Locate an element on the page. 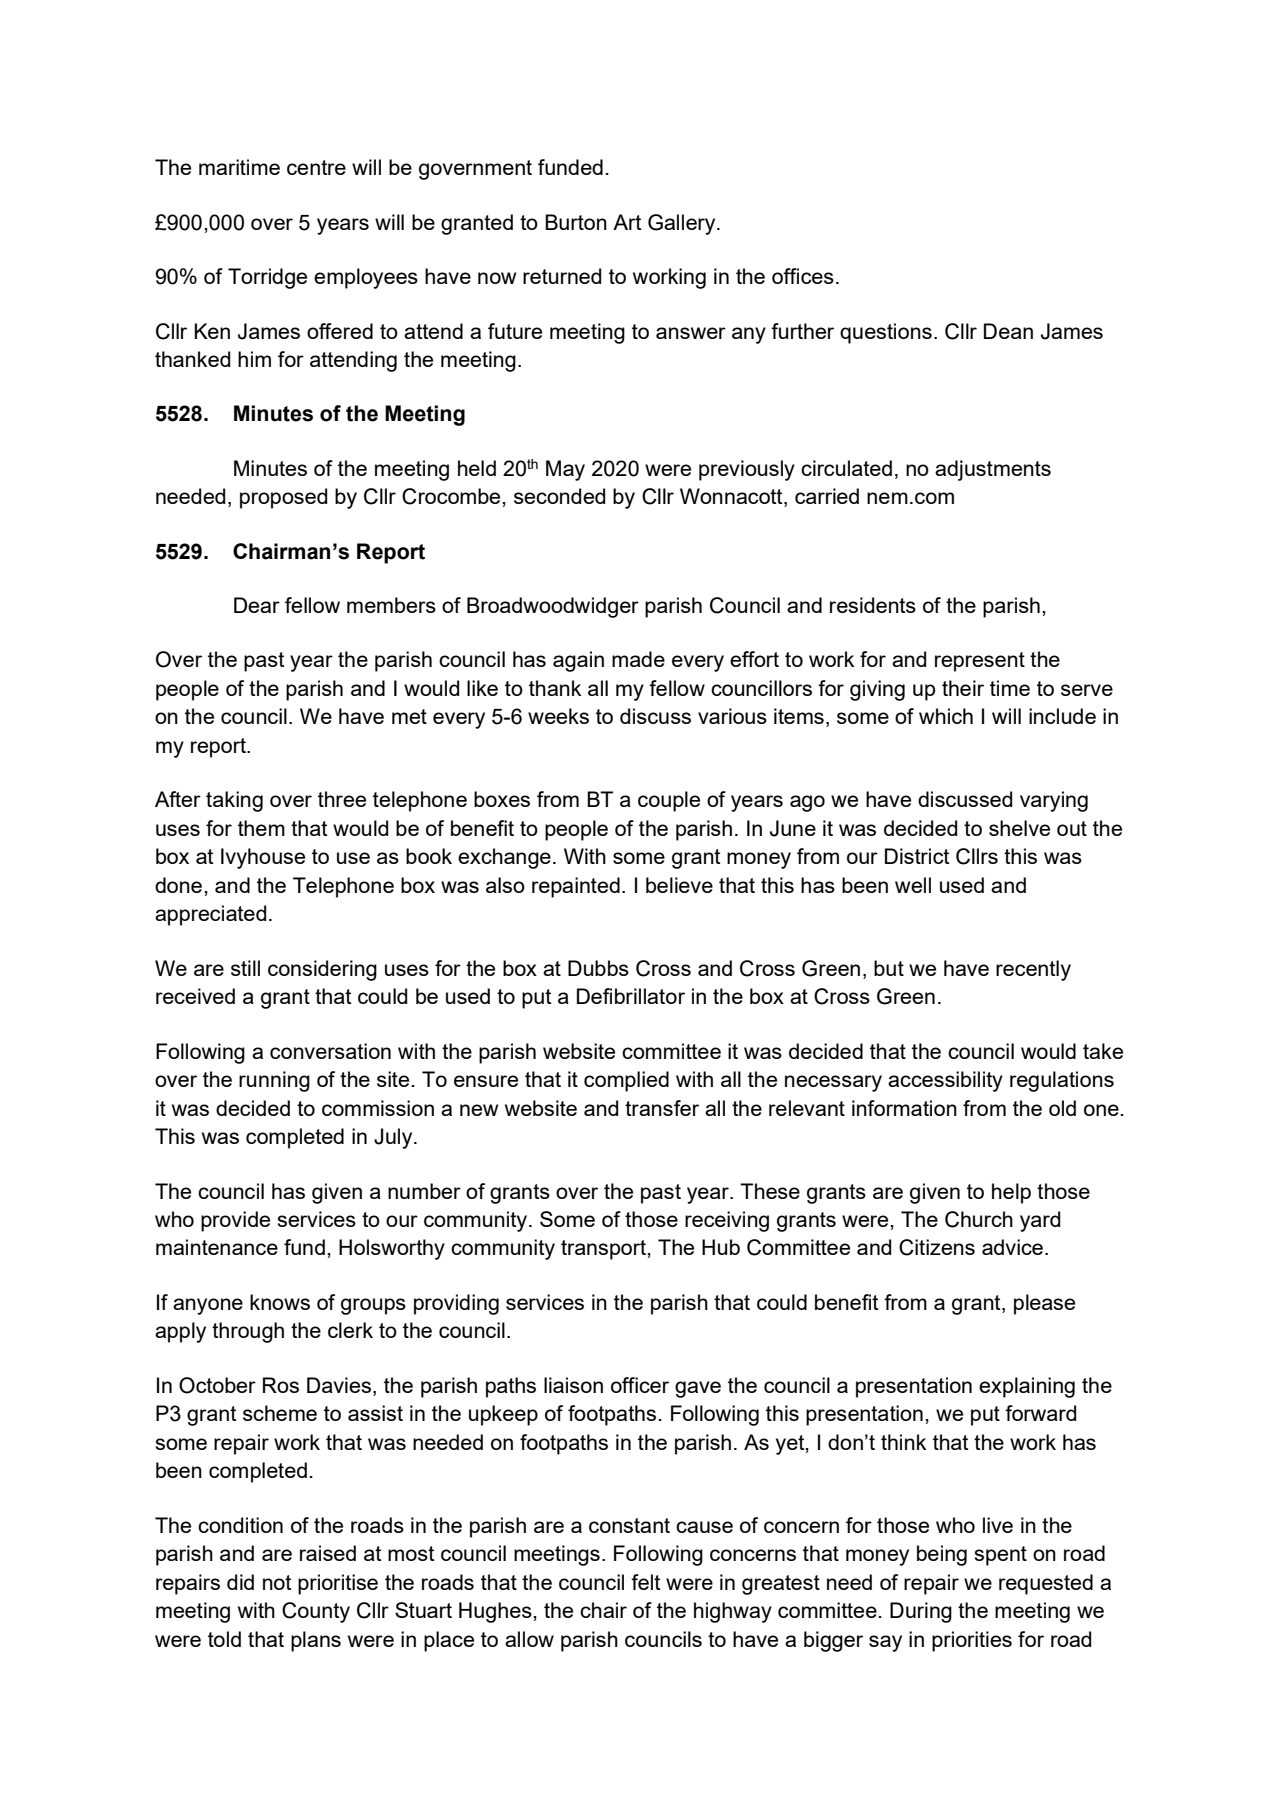 Image resolution: width=1283 pixels, height=1815 pixels. Dean is located at coordinates (1008, 331).
